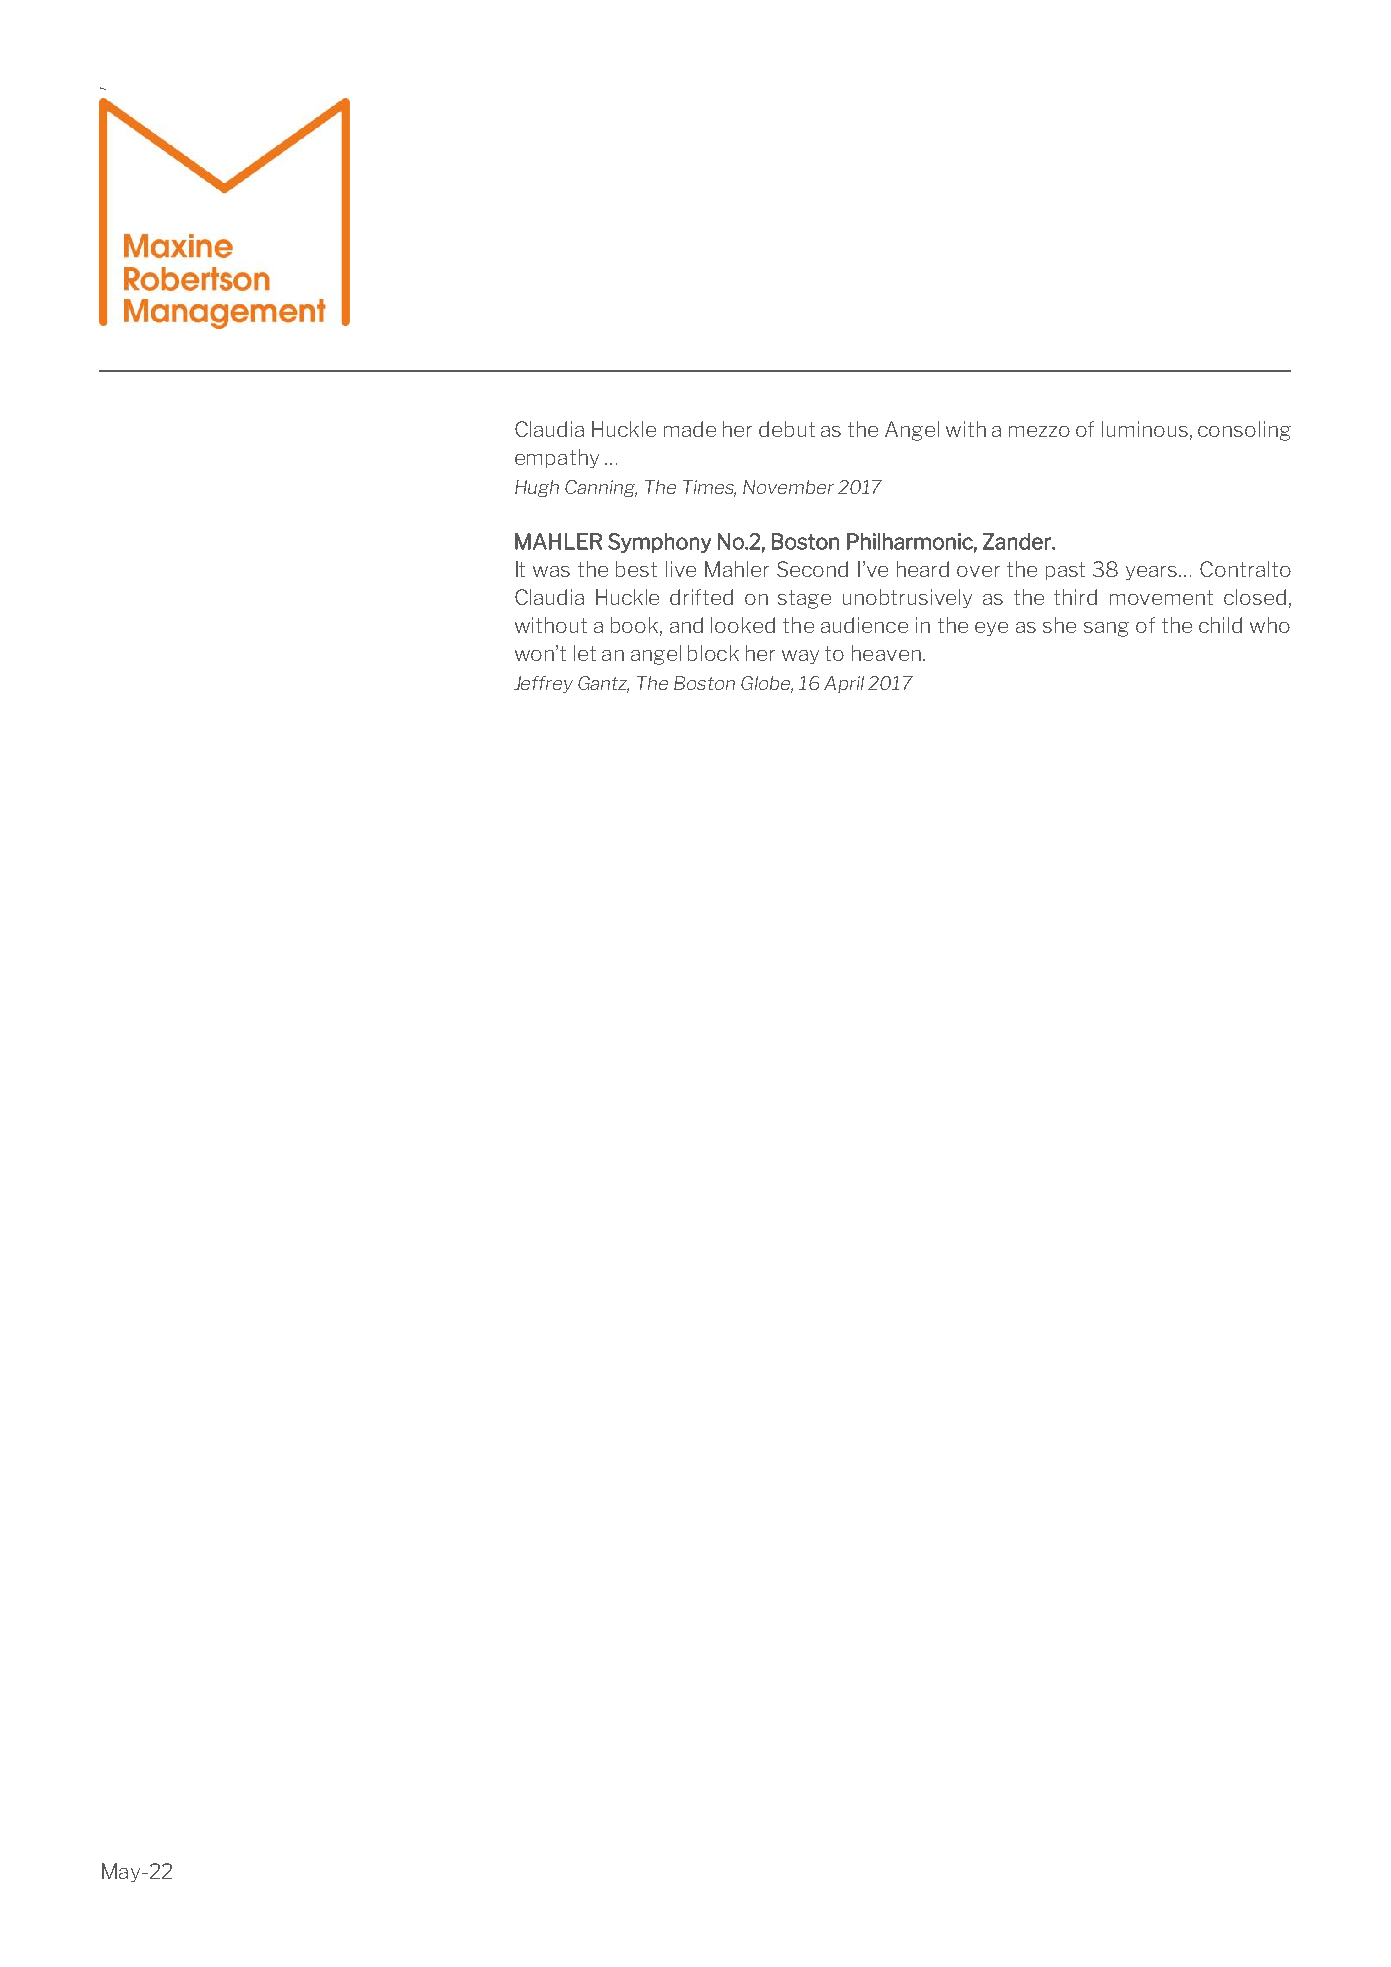 The height and width of the page is (1967, 1391). Describe the element at coordinates (923, 569) in the page. I see `heard` at that location.
